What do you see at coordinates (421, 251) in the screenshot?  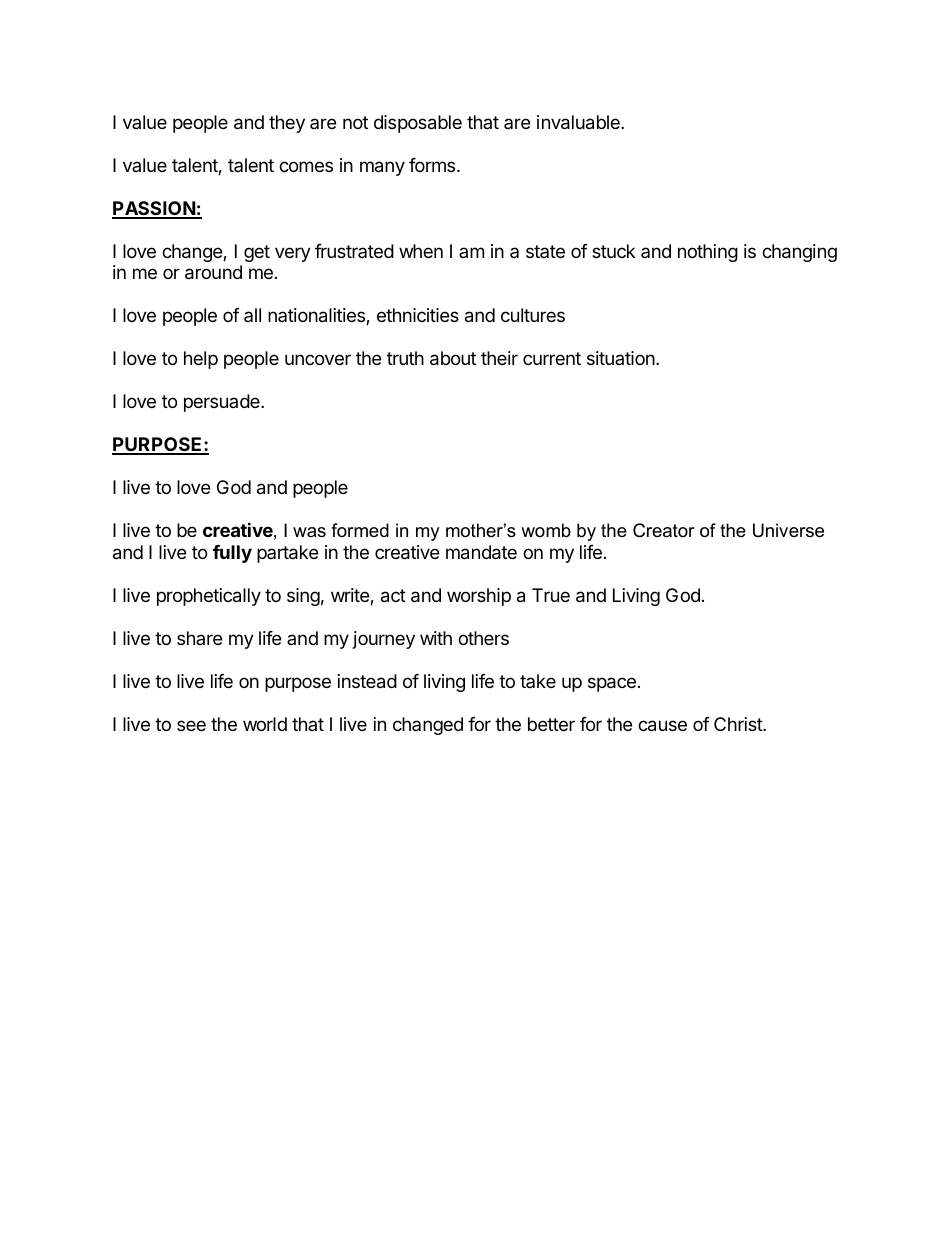 I see `when` at bounding box center [421, 251].
